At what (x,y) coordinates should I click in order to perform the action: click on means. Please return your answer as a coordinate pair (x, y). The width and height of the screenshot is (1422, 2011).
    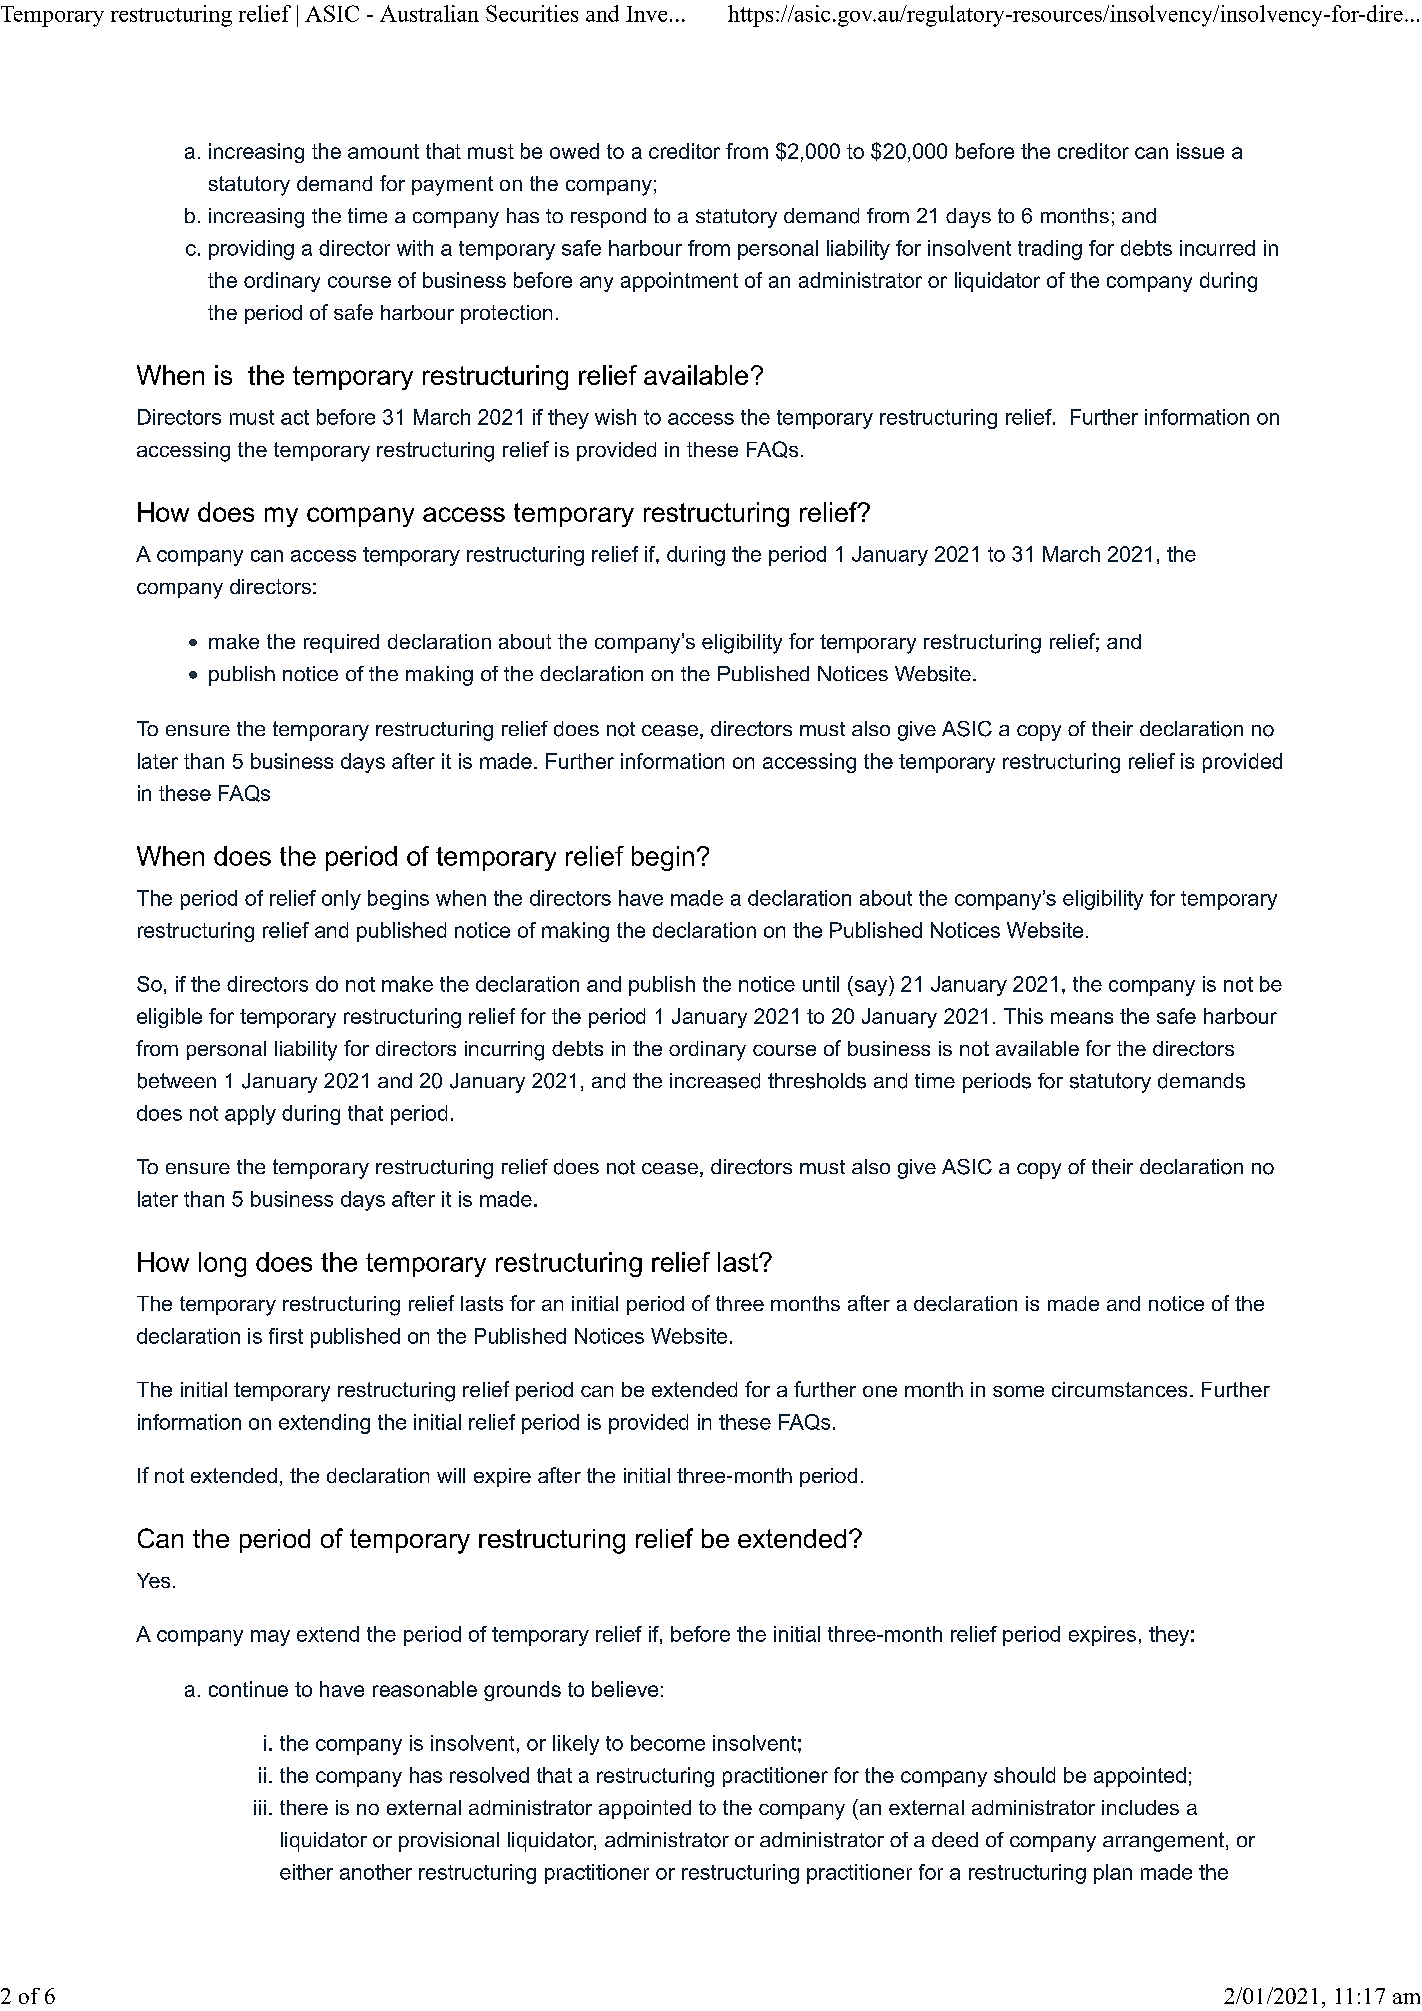
    Looking at the image, I should click on (1082, 1018).
